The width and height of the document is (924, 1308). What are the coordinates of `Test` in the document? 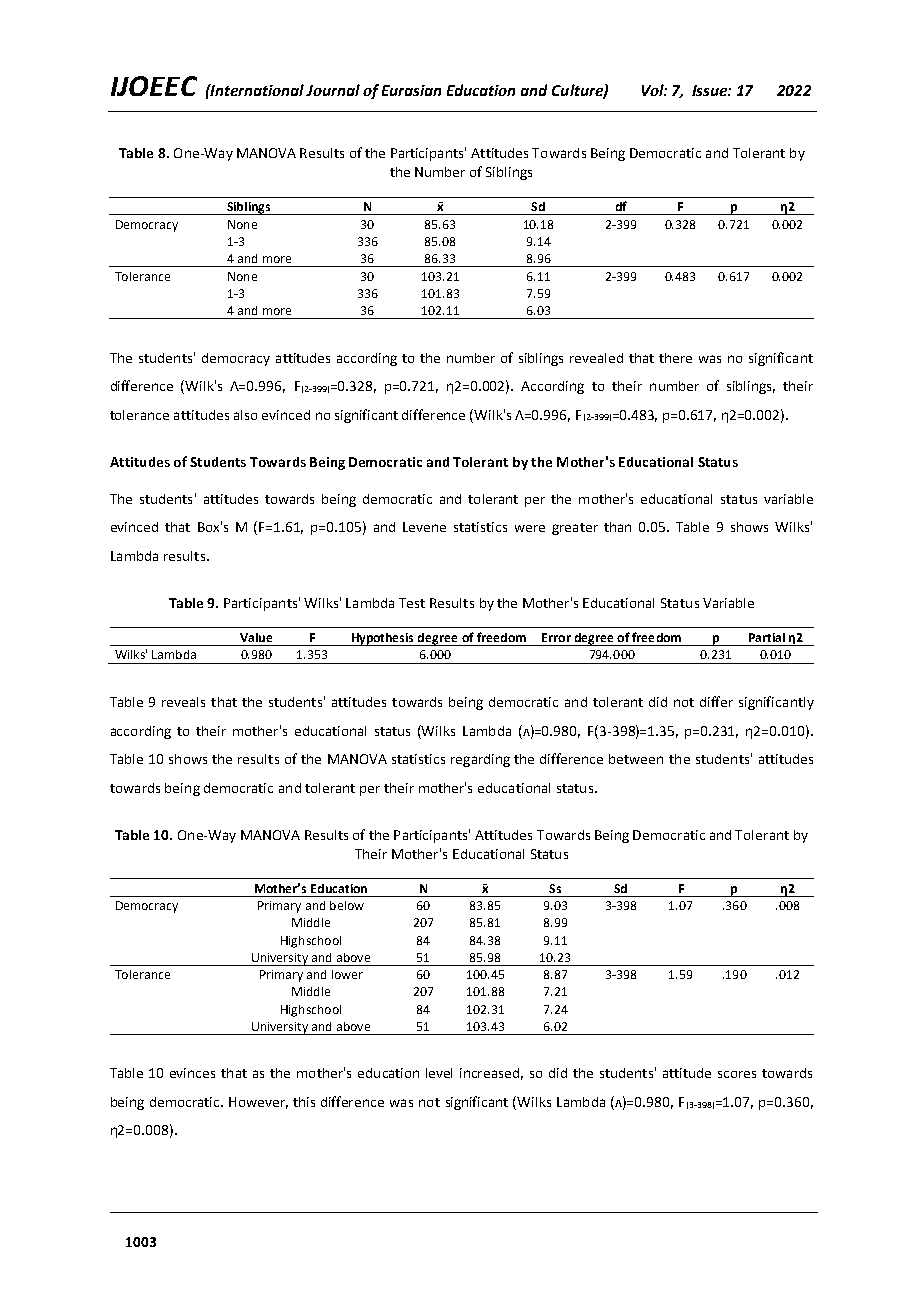 It's located at (412, 603).
